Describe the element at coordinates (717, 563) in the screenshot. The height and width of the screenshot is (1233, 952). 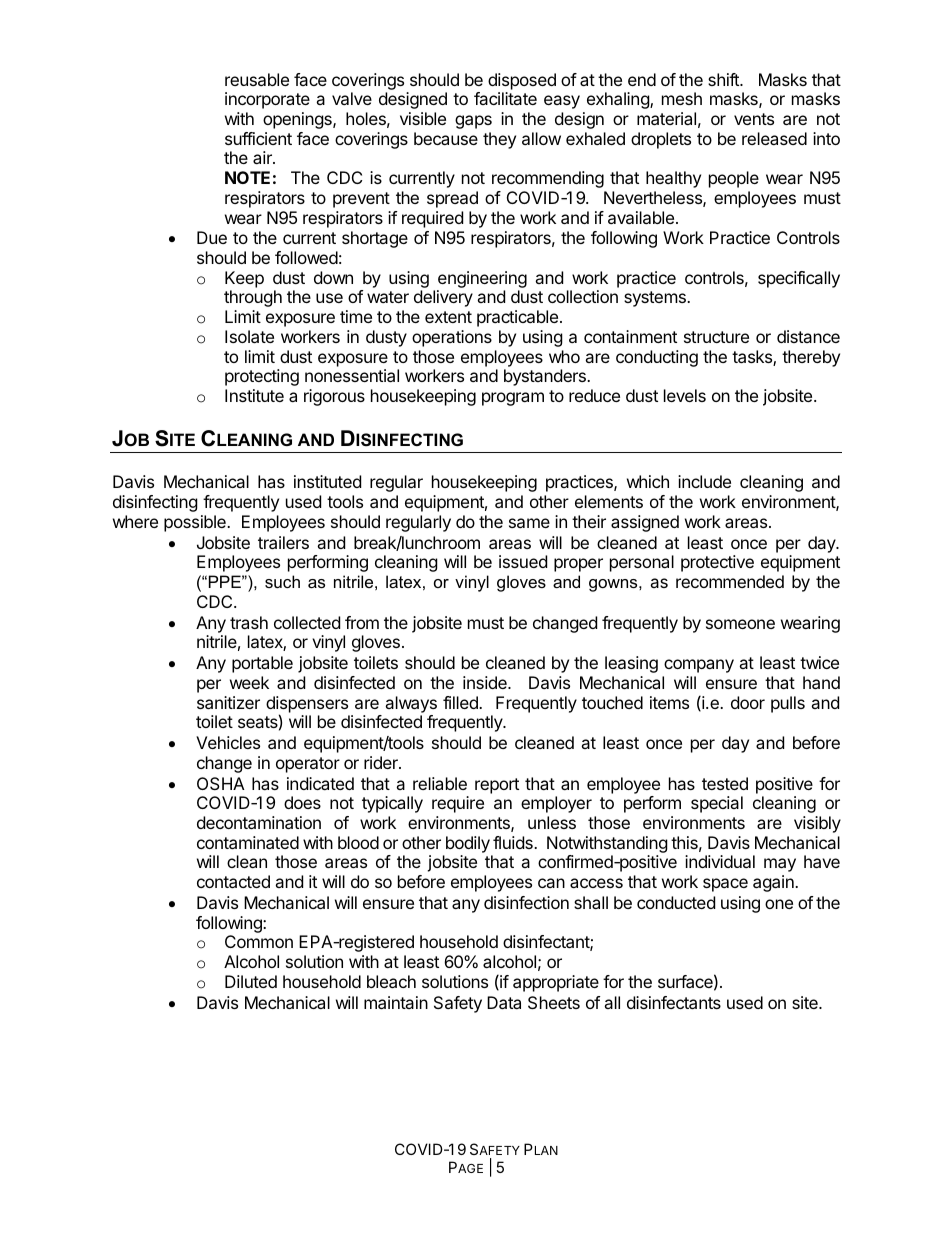
I see `protective` at that location.
